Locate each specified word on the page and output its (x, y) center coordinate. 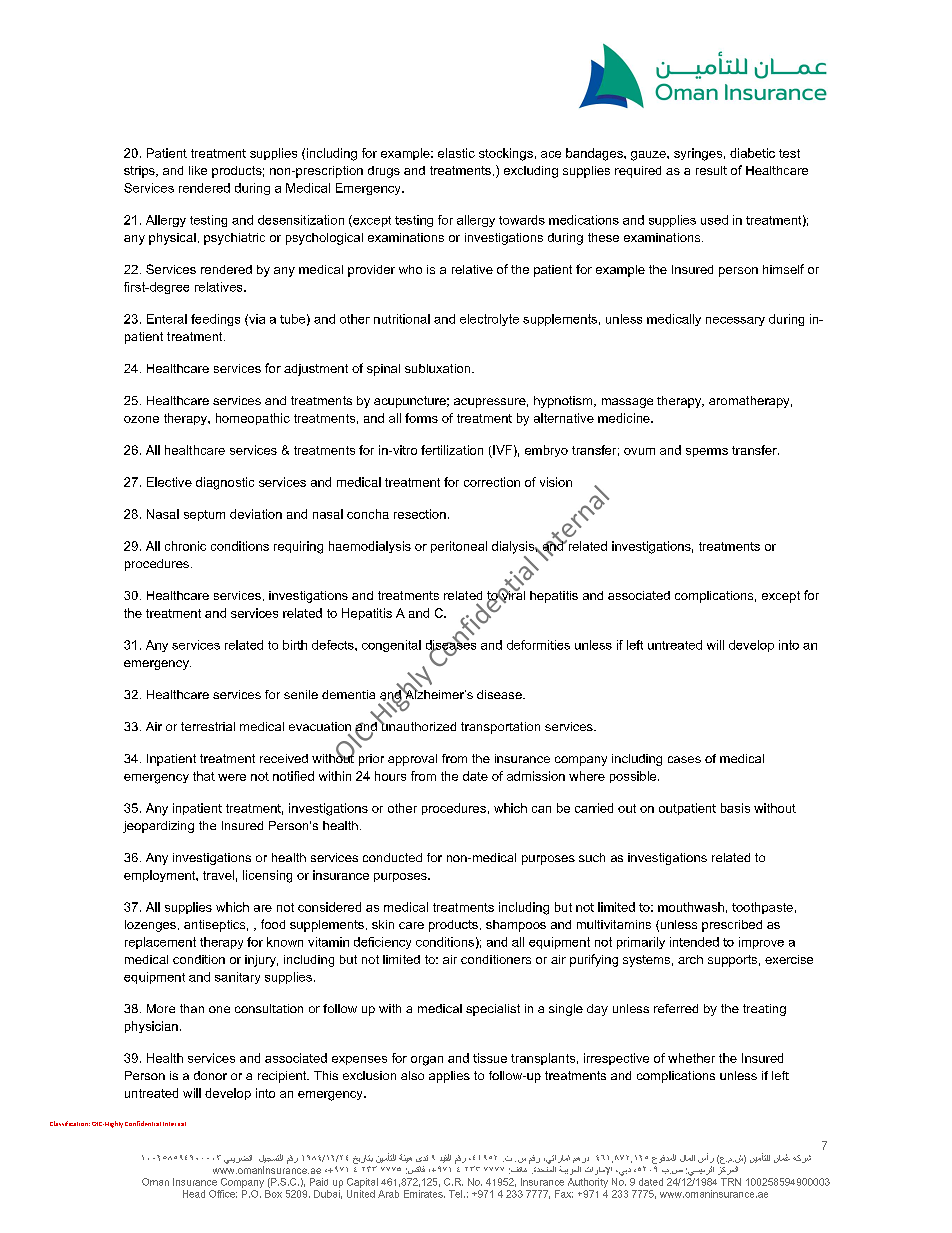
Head (194, 1194)
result (711, 170)
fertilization (452, 450)
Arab (388, 1194)
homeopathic (253, 419)
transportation (500, 728)
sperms (707, 452)
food (273, 924)
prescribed (732, 926)
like (198, 170)
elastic (456, 153)
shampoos (516, 926)
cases (684, 759)
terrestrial (208, 726)
